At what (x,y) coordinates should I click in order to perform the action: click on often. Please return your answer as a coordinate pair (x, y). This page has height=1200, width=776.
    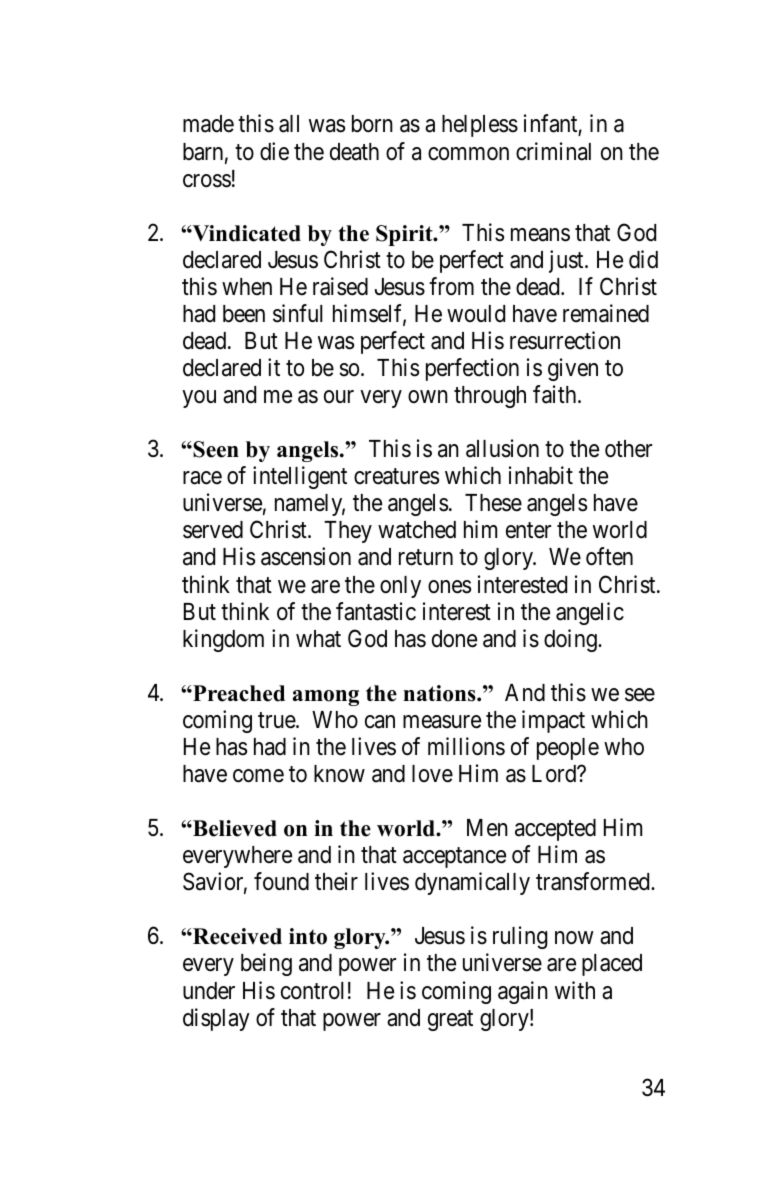
    Looking at the image, I should click on (609, 556).
